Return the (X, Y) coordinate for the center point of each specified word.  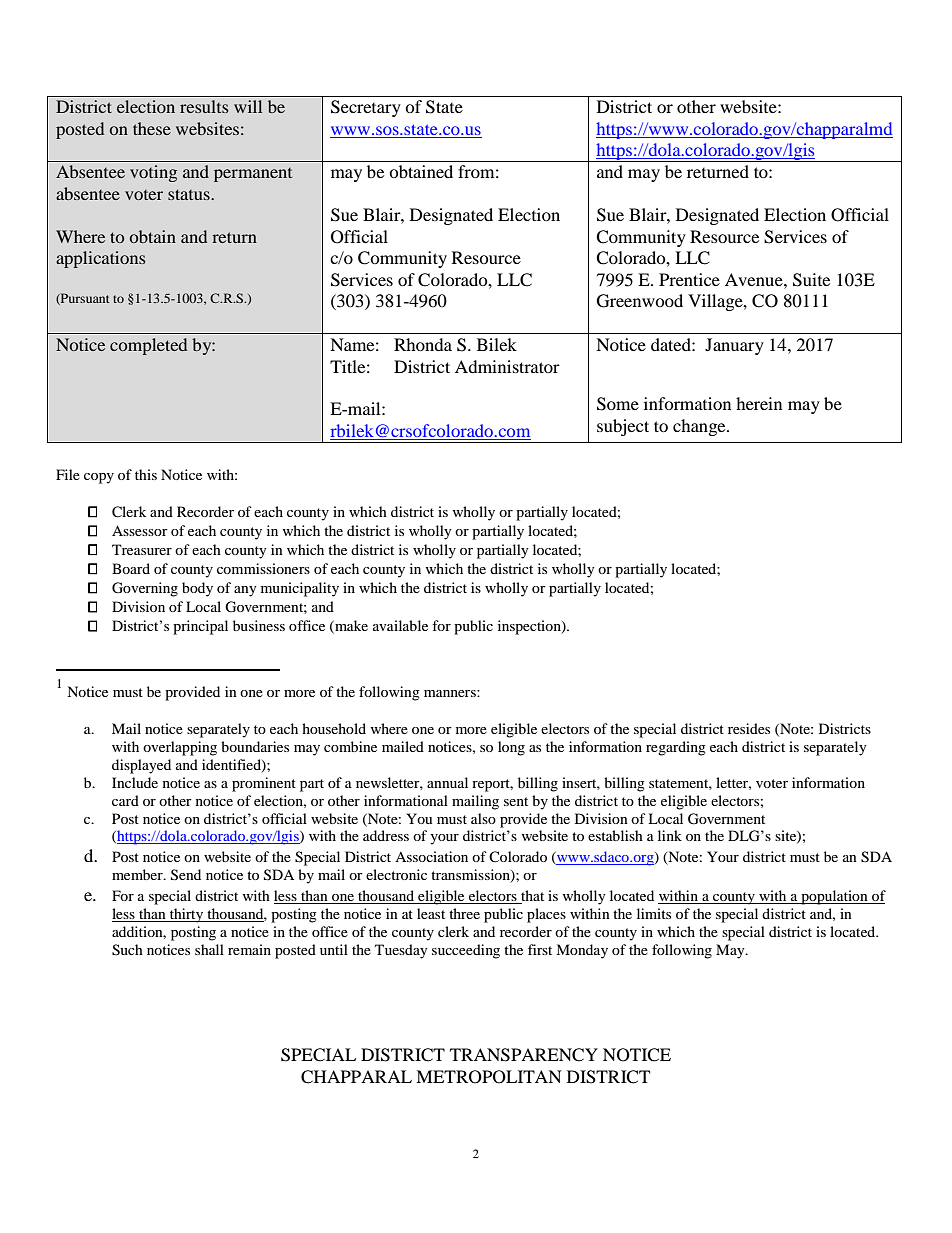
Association (431, 856)
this (146, 474)
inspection (530, 627)
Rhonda (423, 344)
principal (200, 627)
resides (749, 728)
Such (127, 950)
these (152, 128)
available (400, 625)
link (670, 835)
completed (148, 346)
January (734, 346)
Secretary (366, 108)
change (700, 427)
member (138, 874)
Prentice (689, 279)
